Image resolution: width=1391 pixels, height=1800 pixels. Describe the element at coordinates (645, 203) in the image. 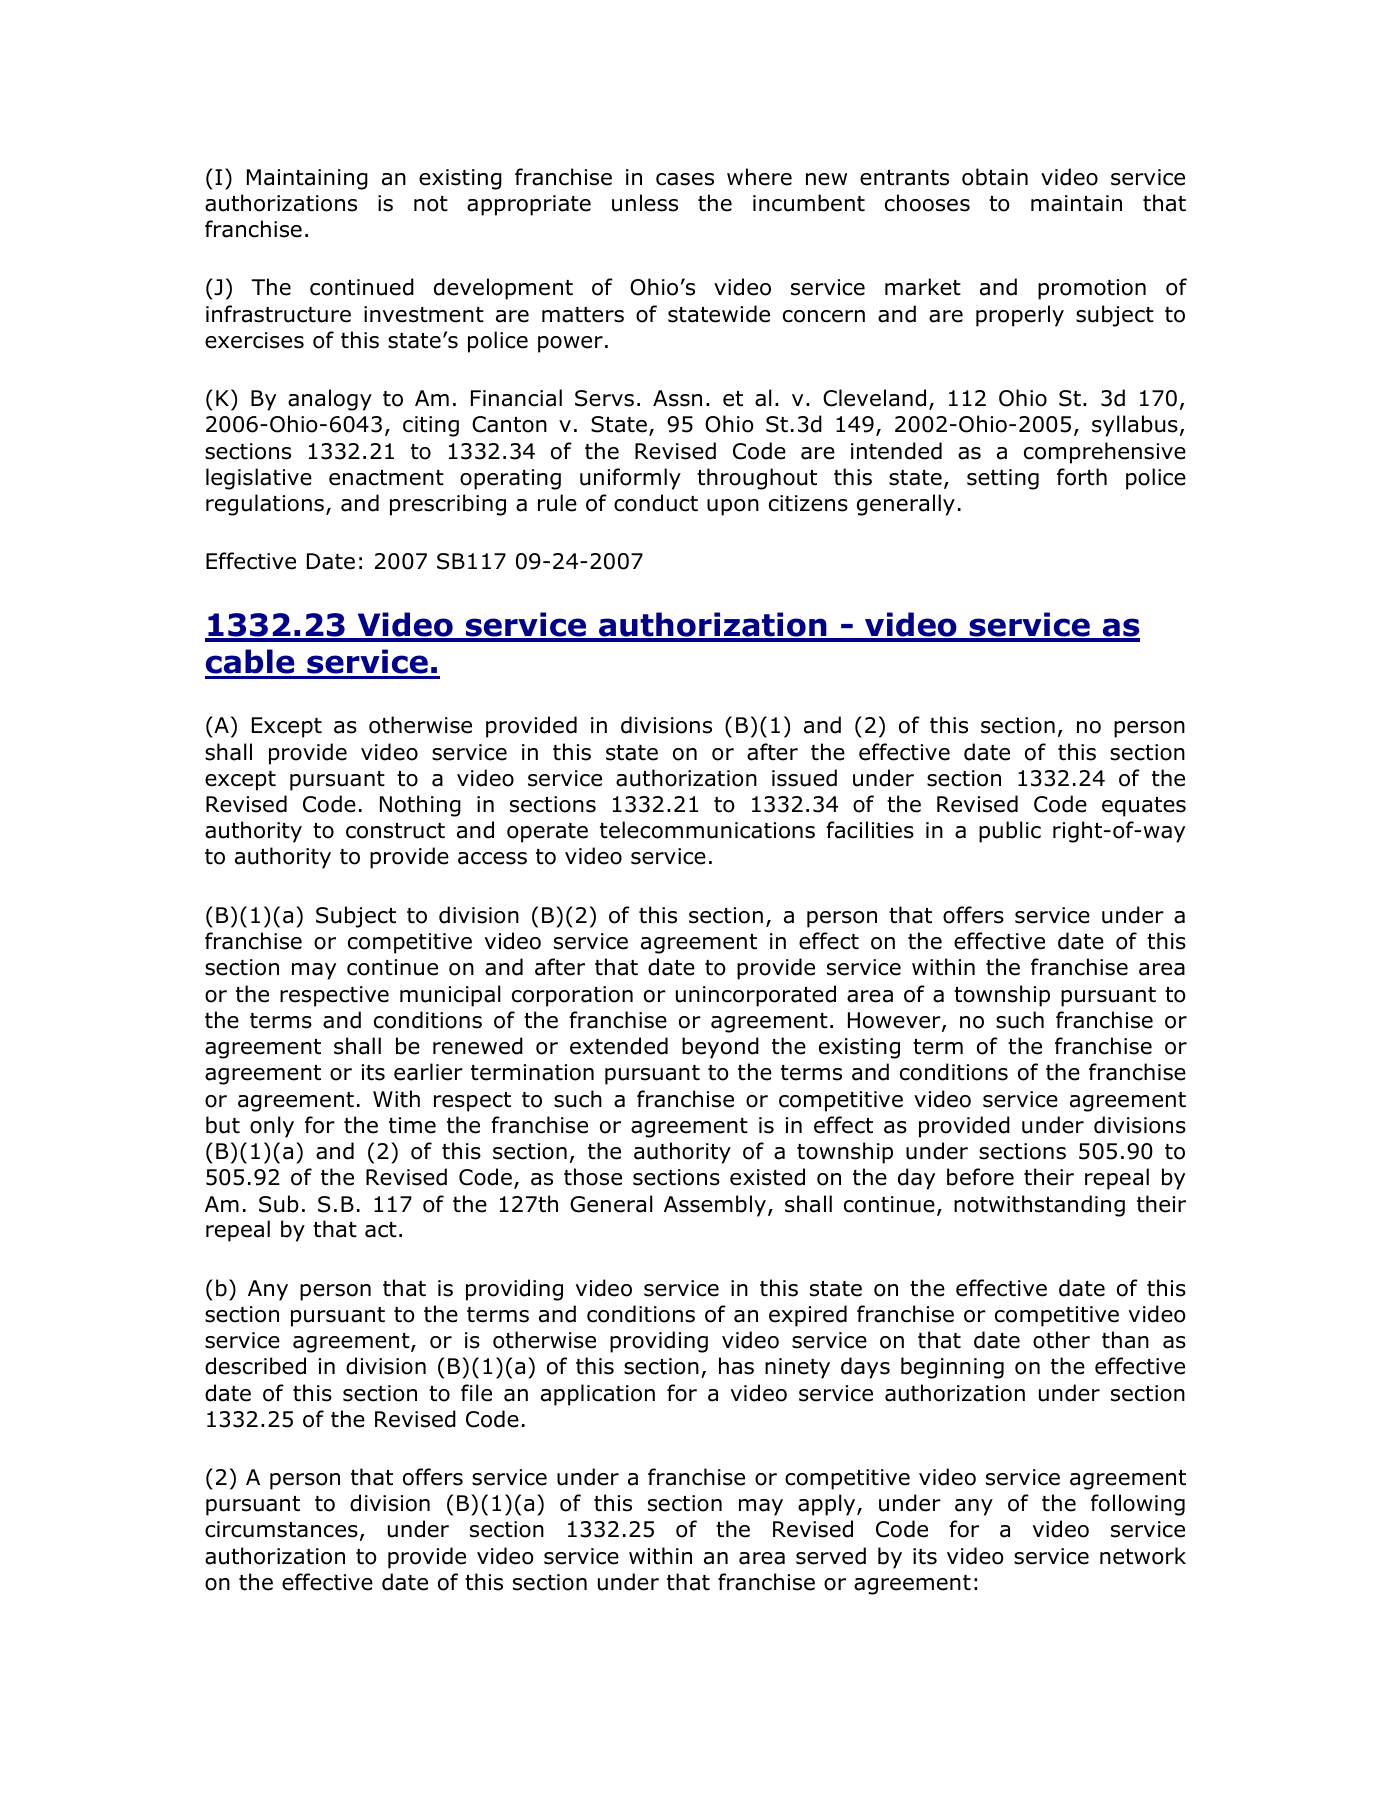

I see `unless` at that location.
